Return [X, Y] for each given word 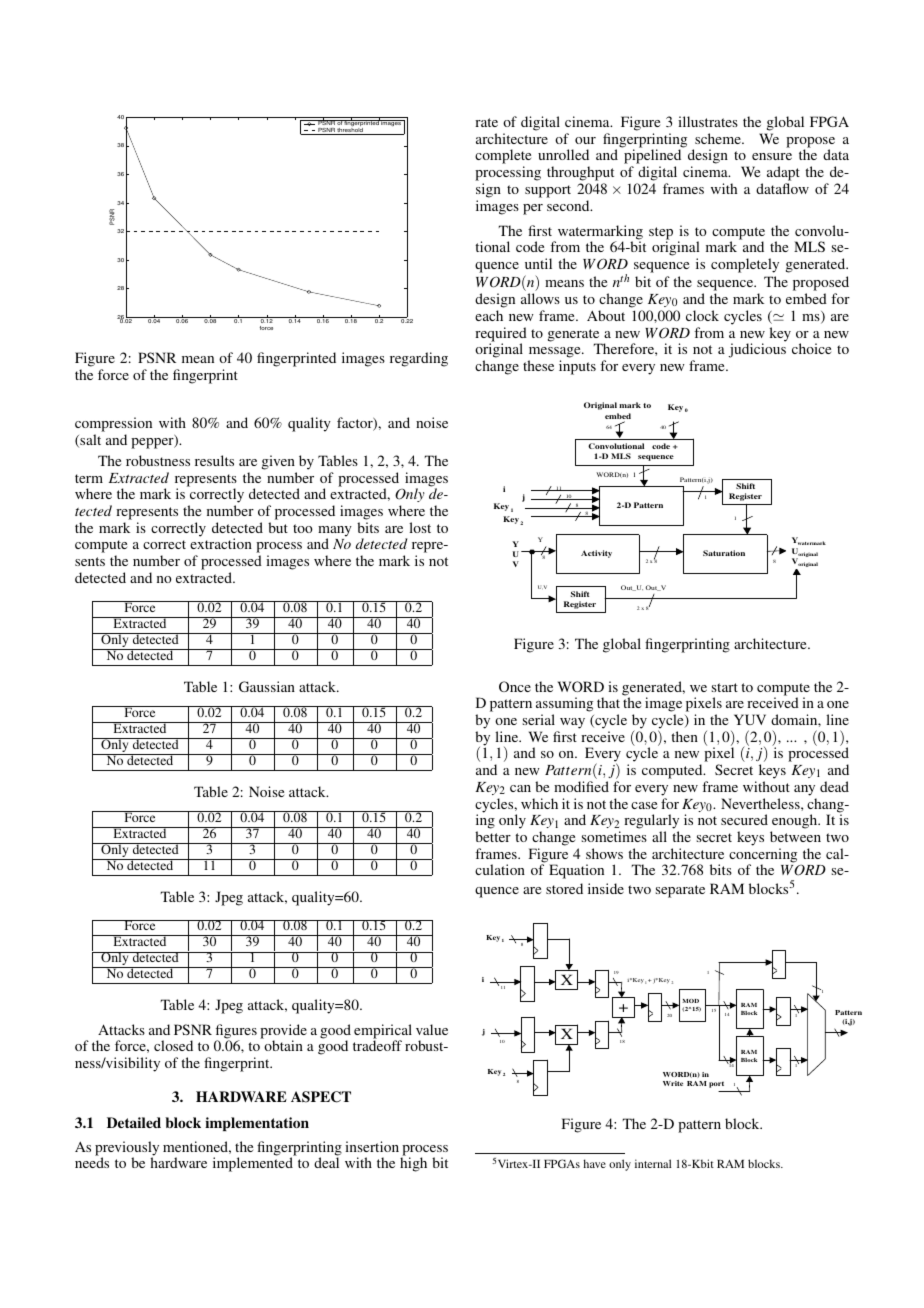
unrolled [563, 154]
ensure [772, 156]
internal [653, 1163]
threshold [350, 131]
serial [539, 719]
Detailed [134, 1122]
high [413, 1164]
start [725, 687]
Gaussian [267, 686]
